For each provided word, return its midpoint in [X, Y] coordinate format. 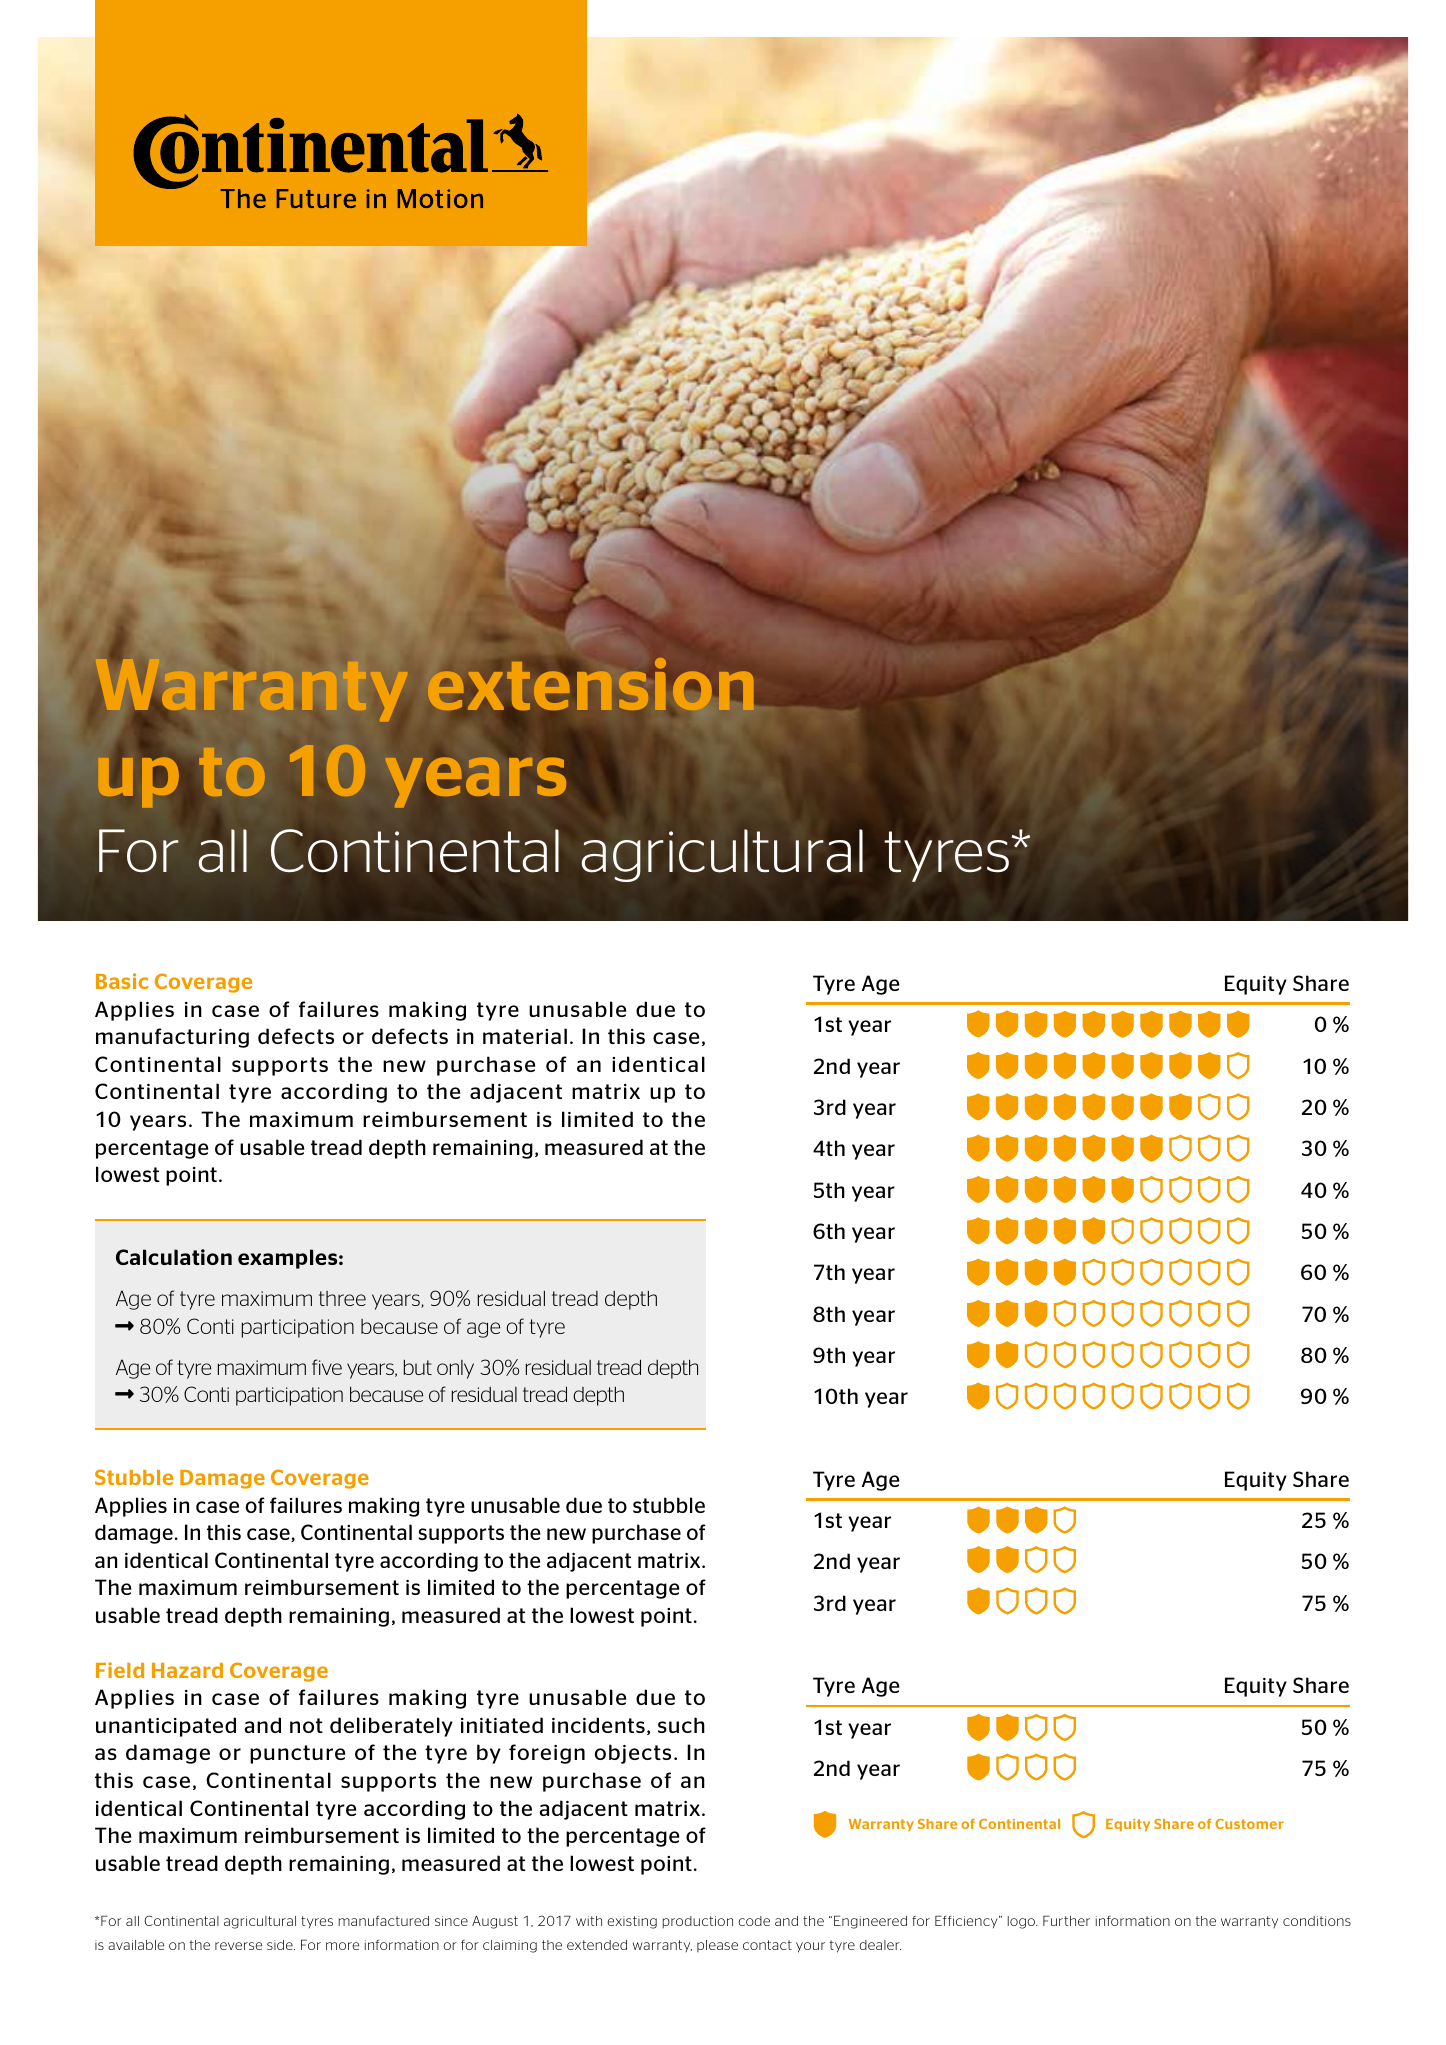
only [455, 1369]
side [281, 1945]
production [697, 1922]
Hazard [187, 1670]
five [327, 1367]
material [525, 1036]
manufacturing [172, 1038]
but [418, 1367]
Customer [1249, 1824]
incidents [598, 1725]
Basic [122, 981]
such [681, 1725]
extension [591, 684]
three [342, 1298]
